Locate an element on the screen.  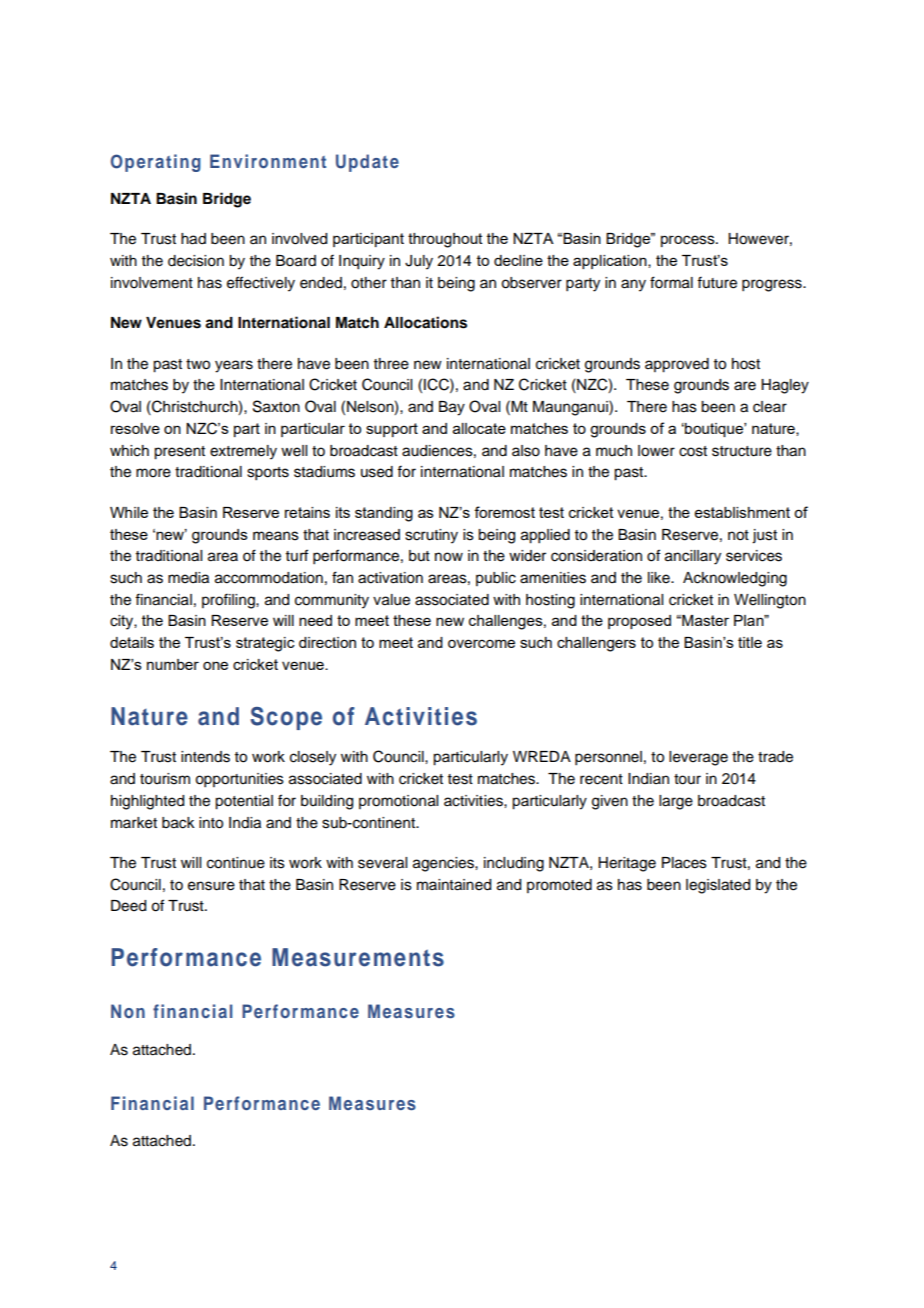
process is located at coordinates (689, 241).
